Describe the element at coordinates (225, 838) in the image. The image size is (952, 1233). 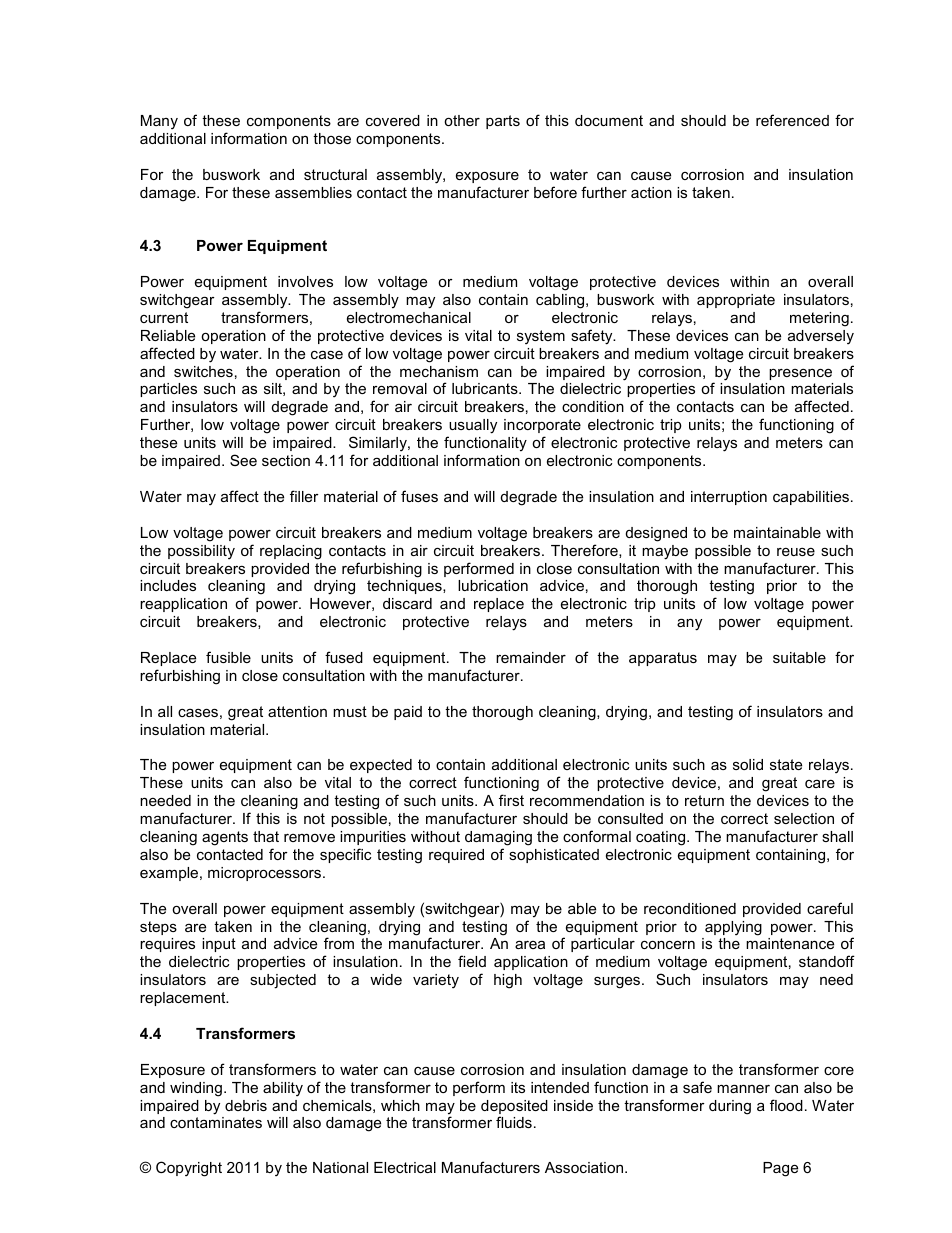
I see `agents` at that location.
